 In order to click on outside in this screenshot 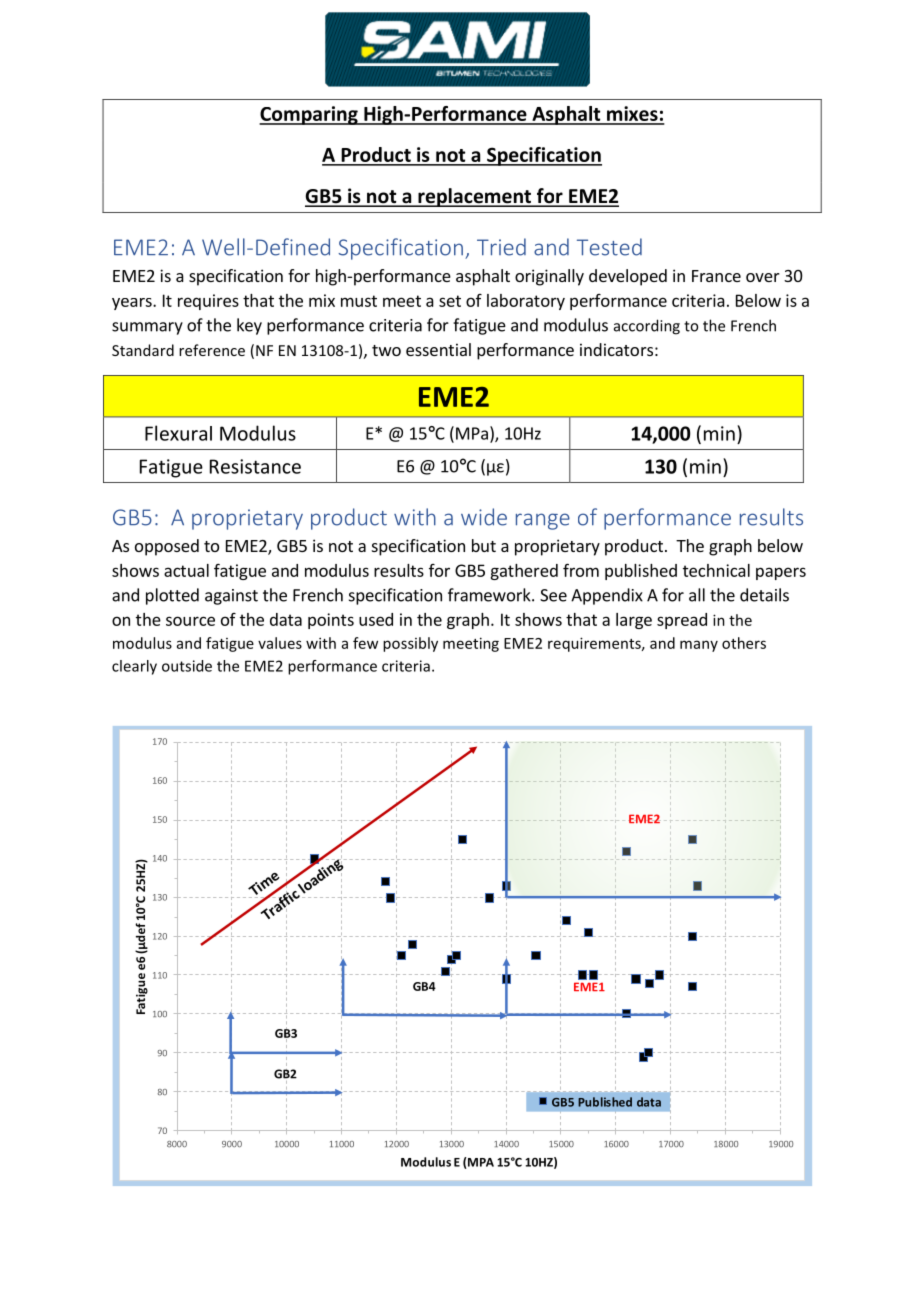, I will do `click(187, 666)`.
